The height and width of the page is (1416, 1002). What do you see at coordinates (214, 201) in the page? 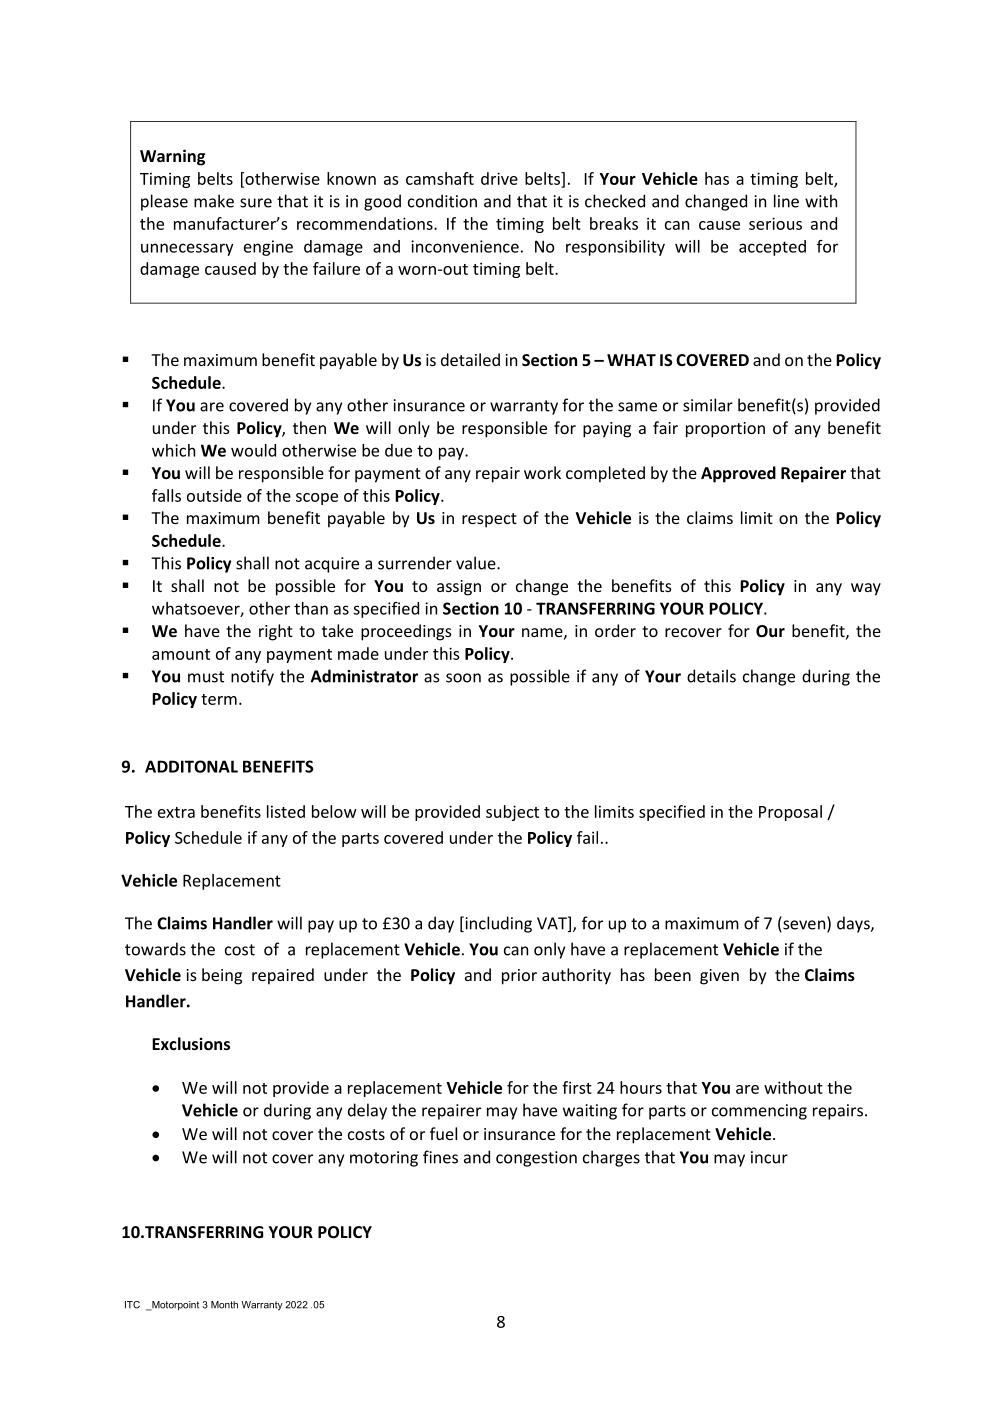
I see `make` at bounding box center [214, 201].
